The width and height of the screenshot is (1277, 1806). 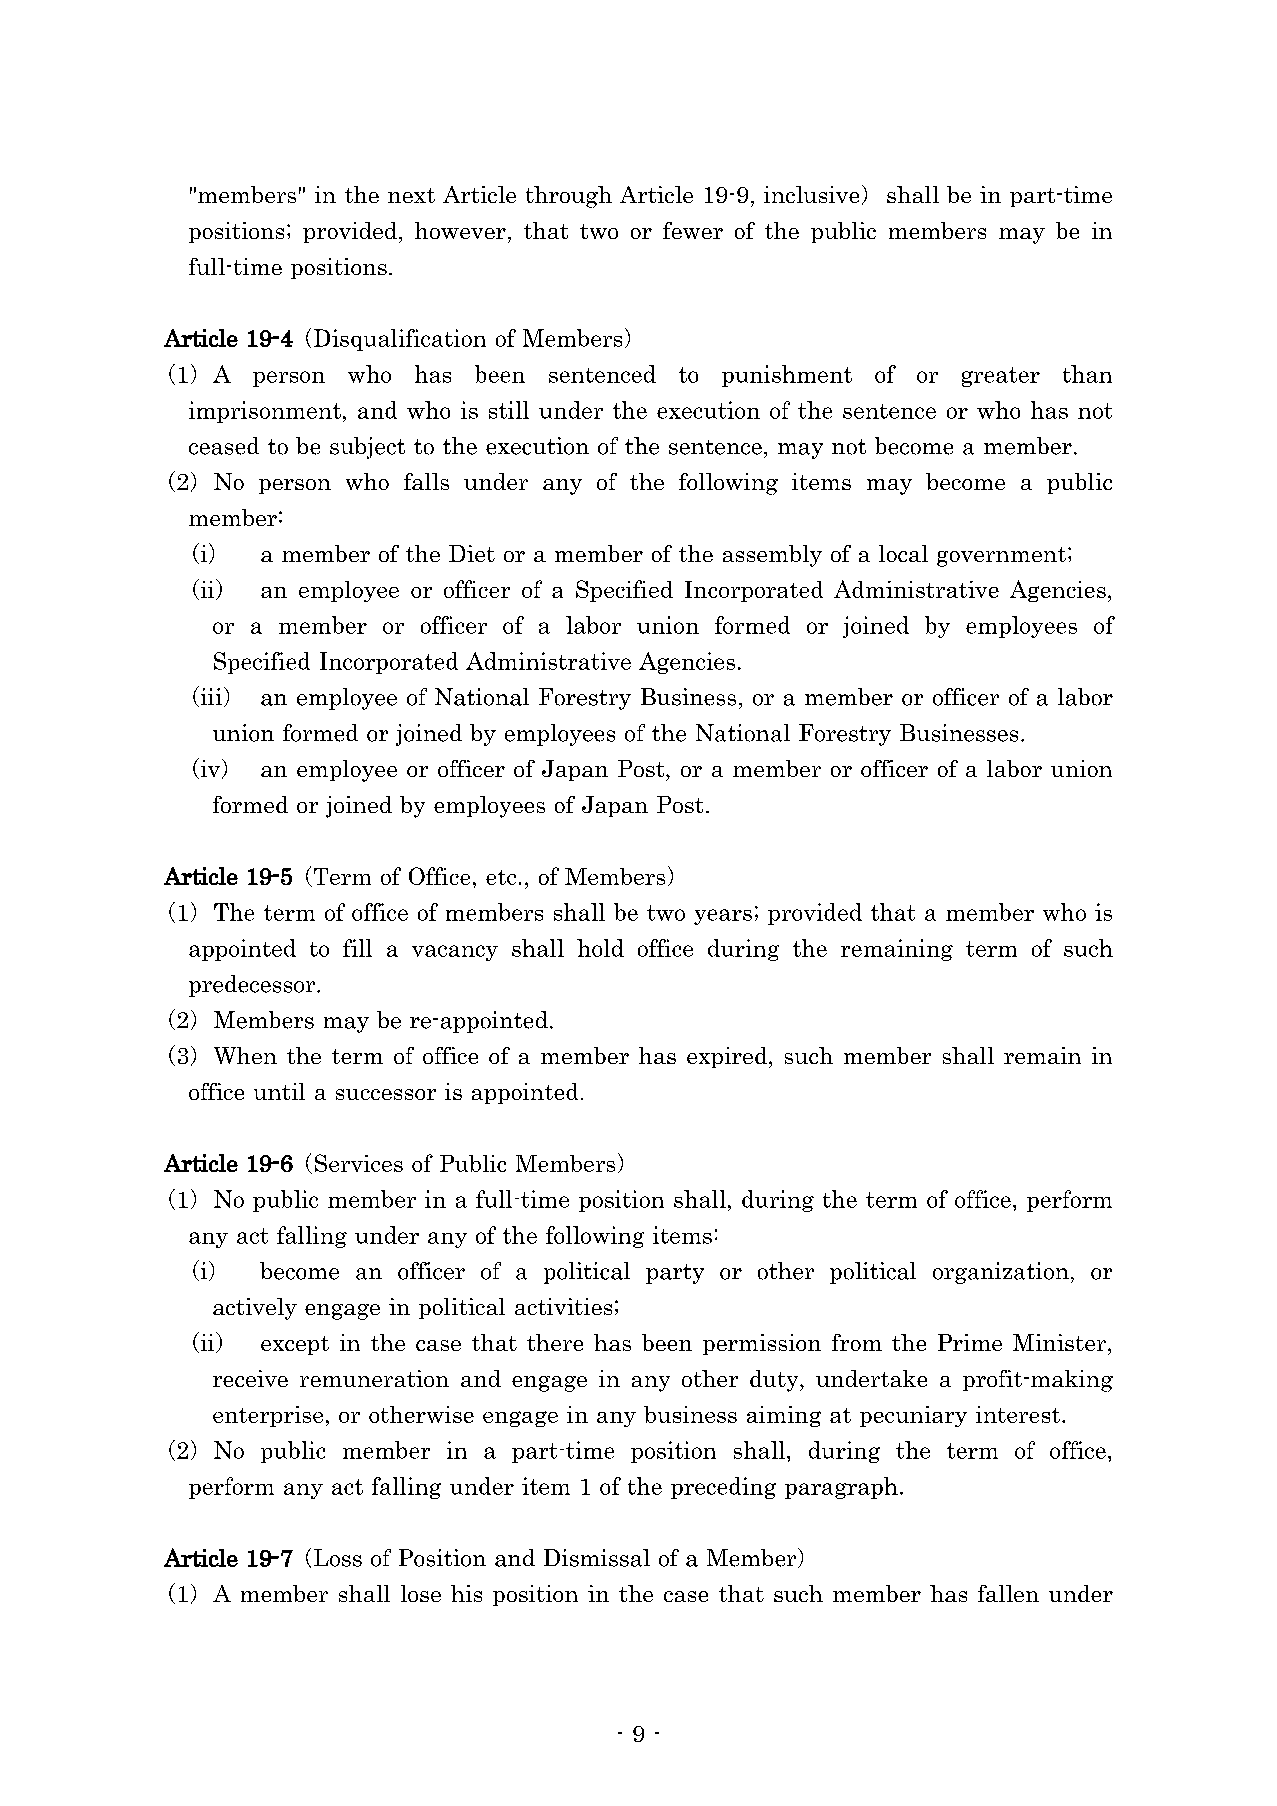 I want to click on falls, so click(x=426, y=481).
